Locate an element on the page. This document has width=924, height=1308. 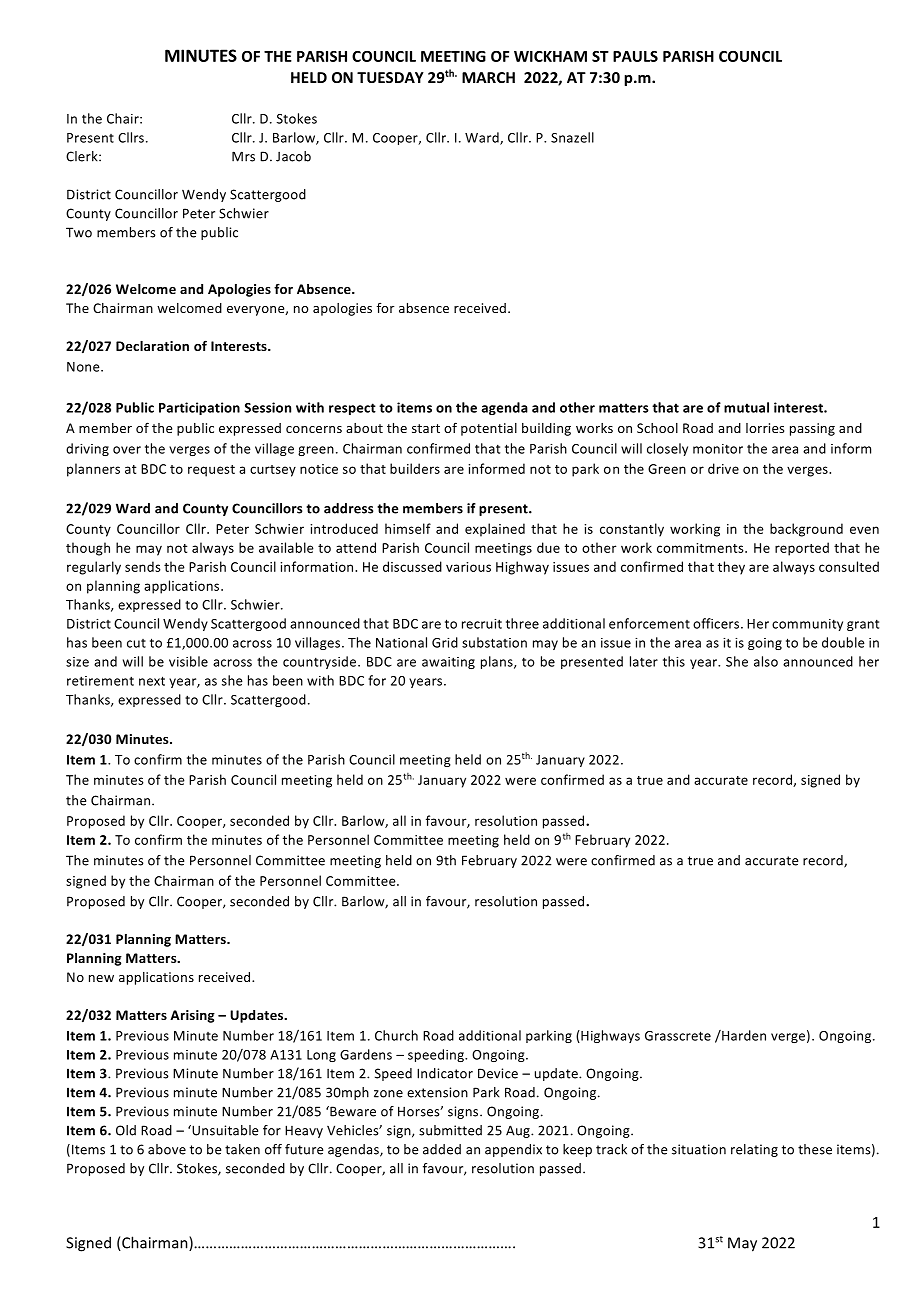
PAULS is located at coordinates (635, 56).
